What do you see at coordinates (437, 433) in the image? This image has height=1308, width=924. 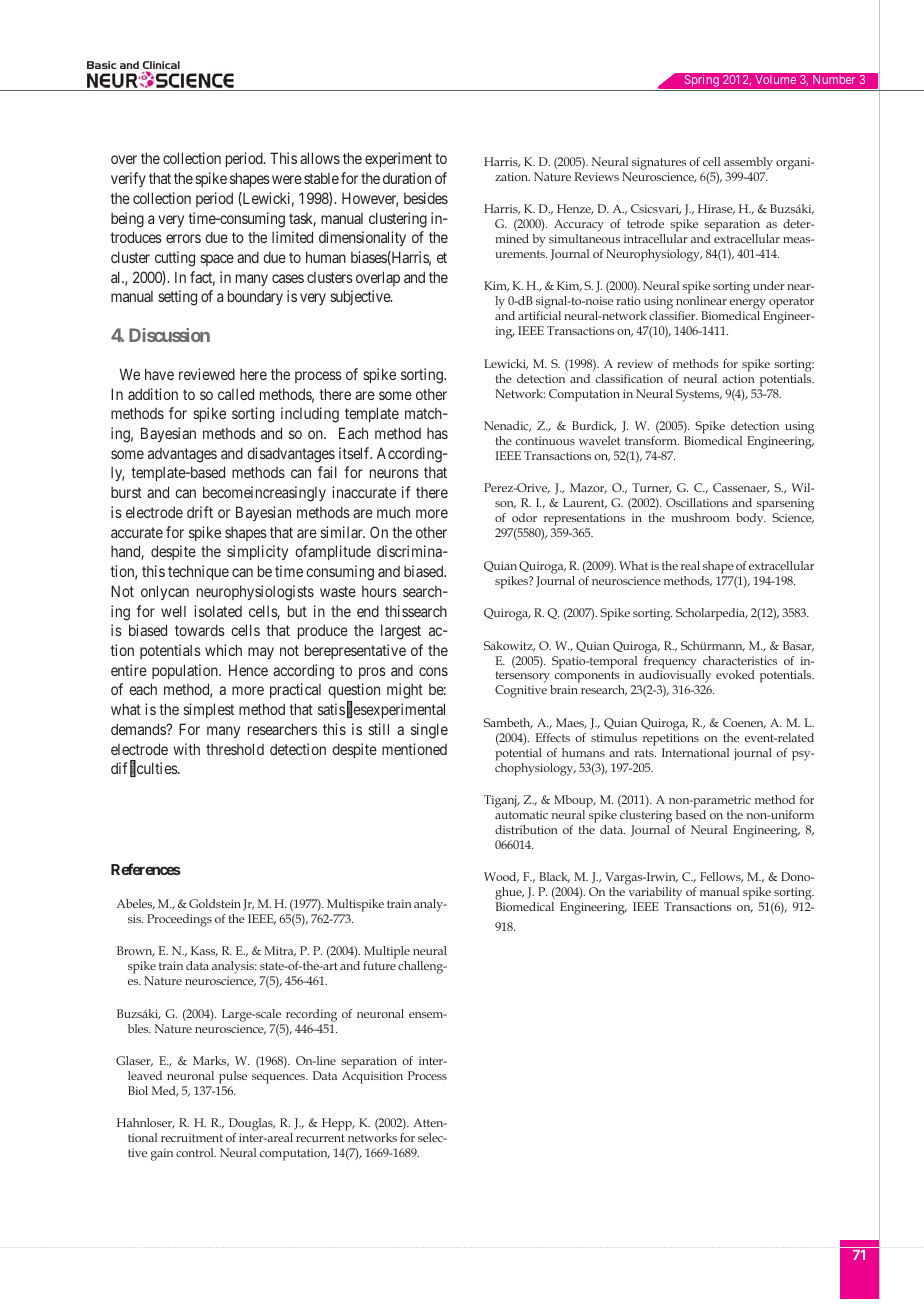 I see `has` at bounding box center [437, 433].
